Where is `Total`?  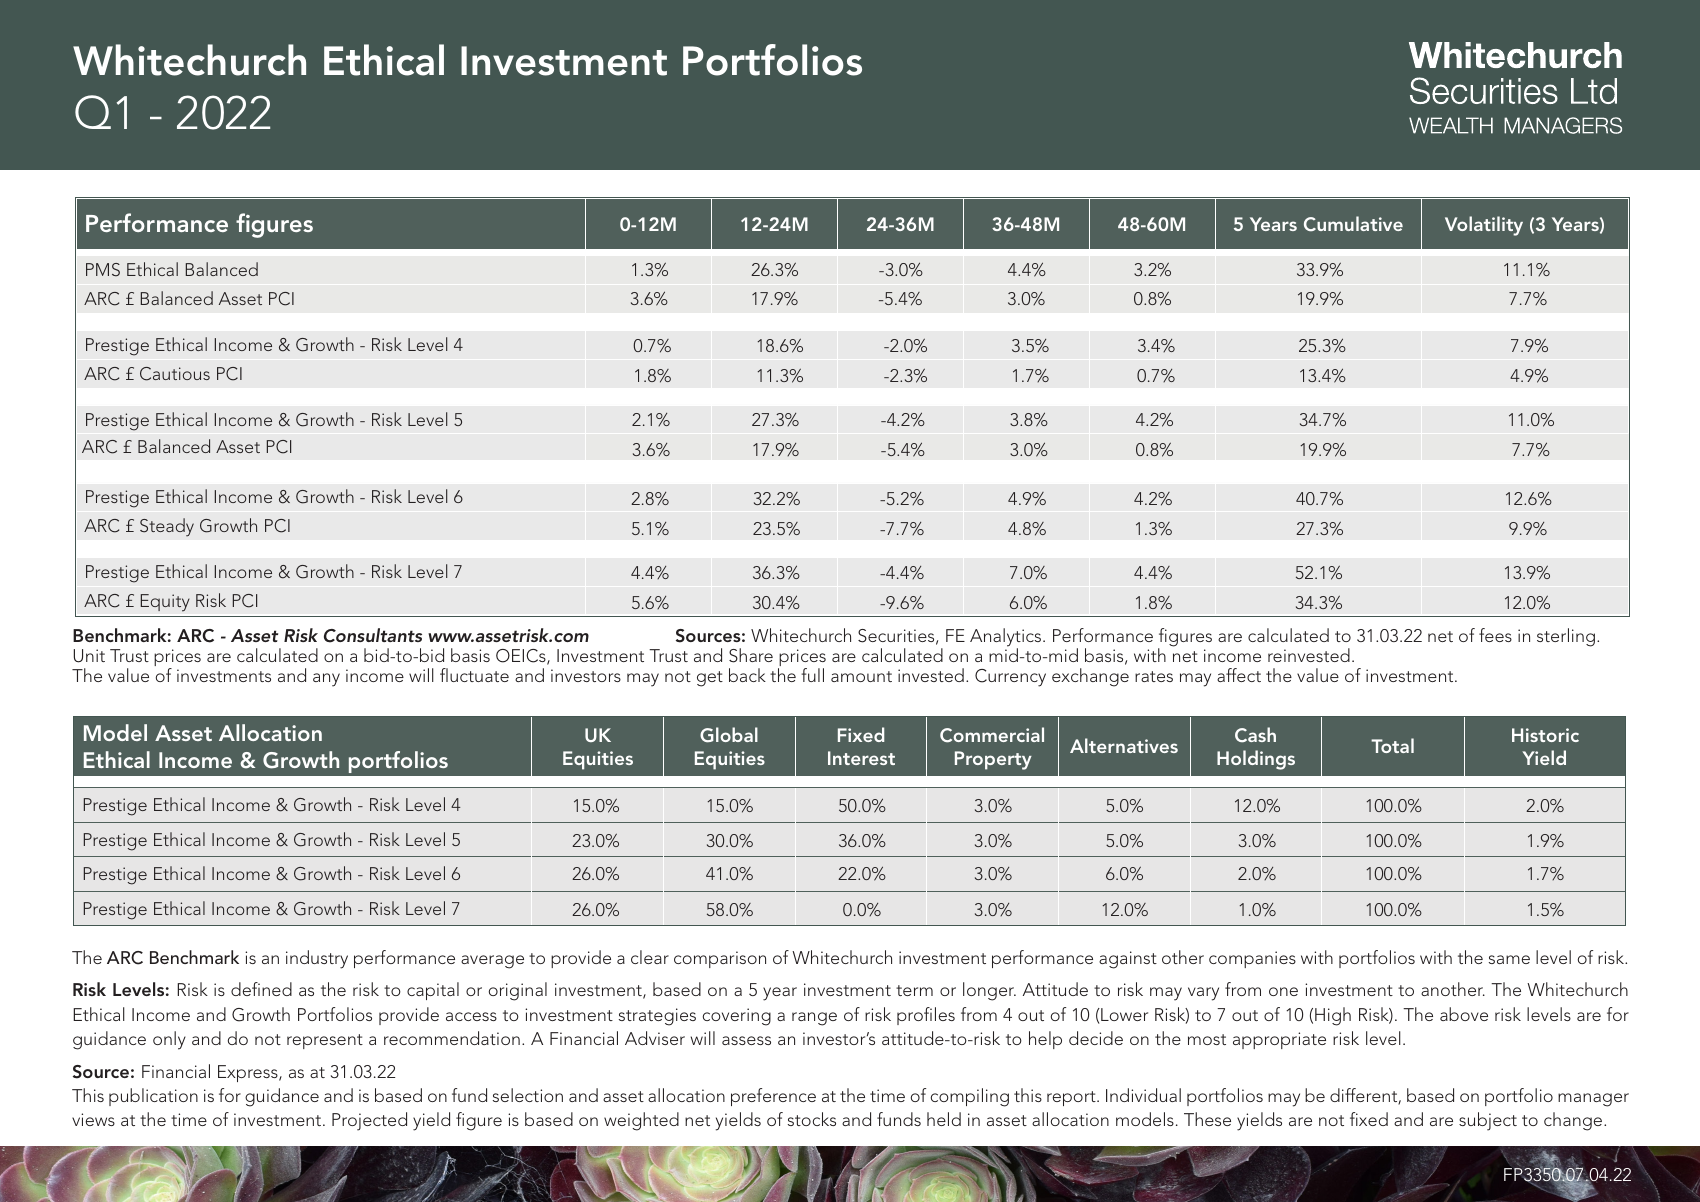 Total is located at coordinates (1392, 745).
